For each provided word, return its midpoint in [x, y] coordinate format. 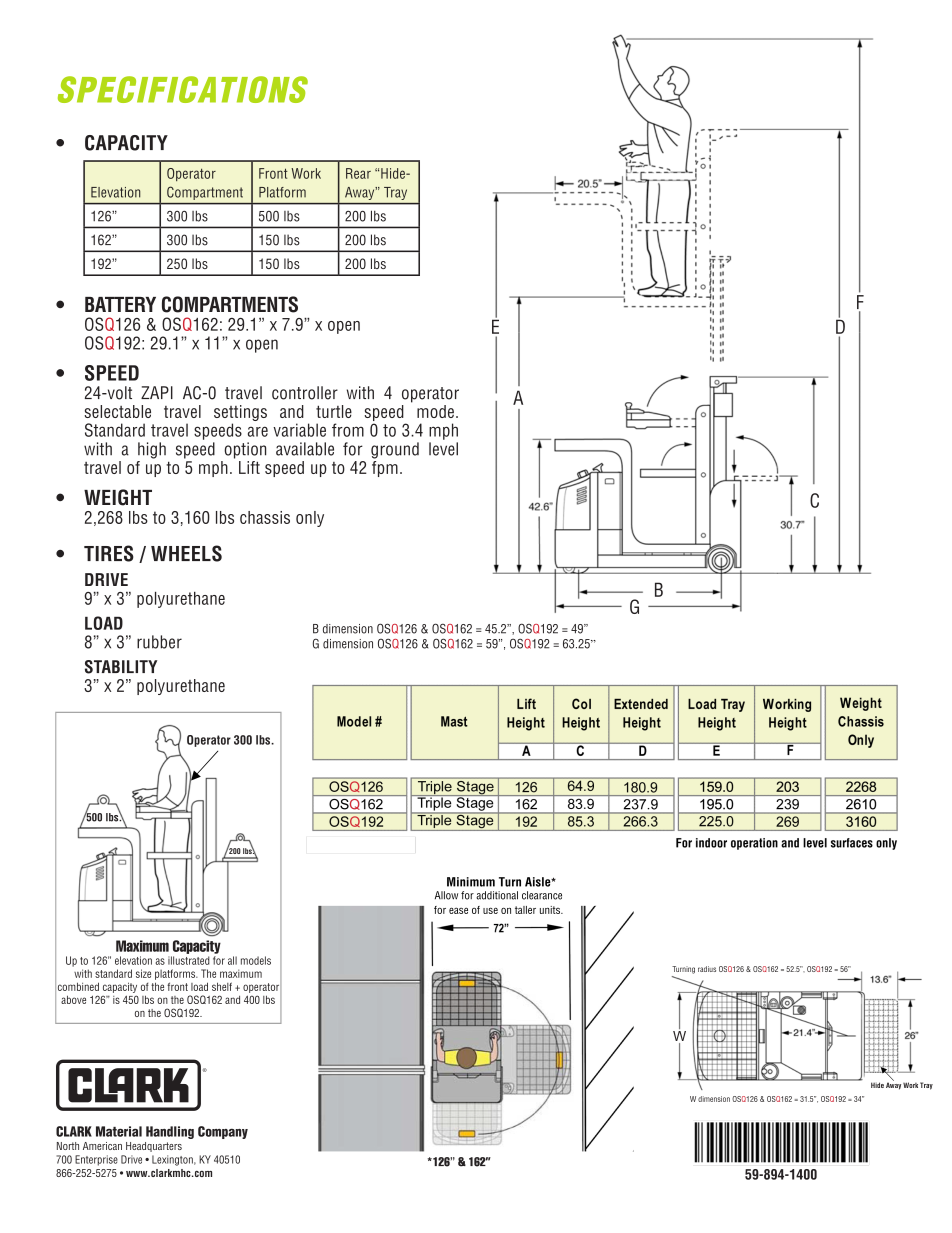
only [310, 519]
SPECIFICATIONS [183, 89]
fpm [385, 467]
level [443, 449]
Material [119, 1131]
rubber [159, 642]
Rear [358, 173]
